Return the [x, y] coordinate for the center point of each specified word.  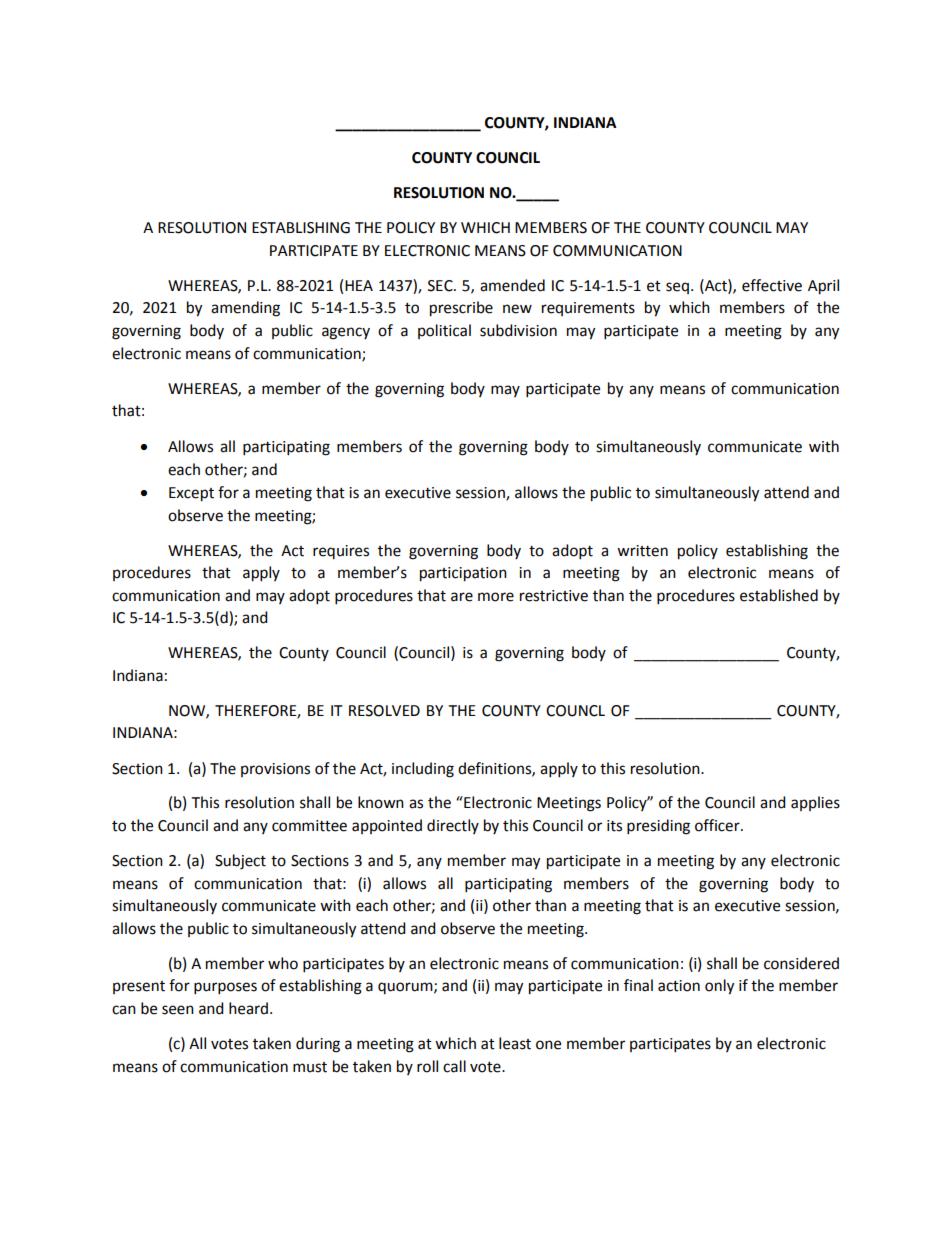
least [515, 1043]
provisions [275, 770]
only [719, 987]
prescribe [461, 309]
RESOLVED [384, 711]
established [779, 595]
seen [178, 1010]
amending [245, 309]
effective [772, 285]
